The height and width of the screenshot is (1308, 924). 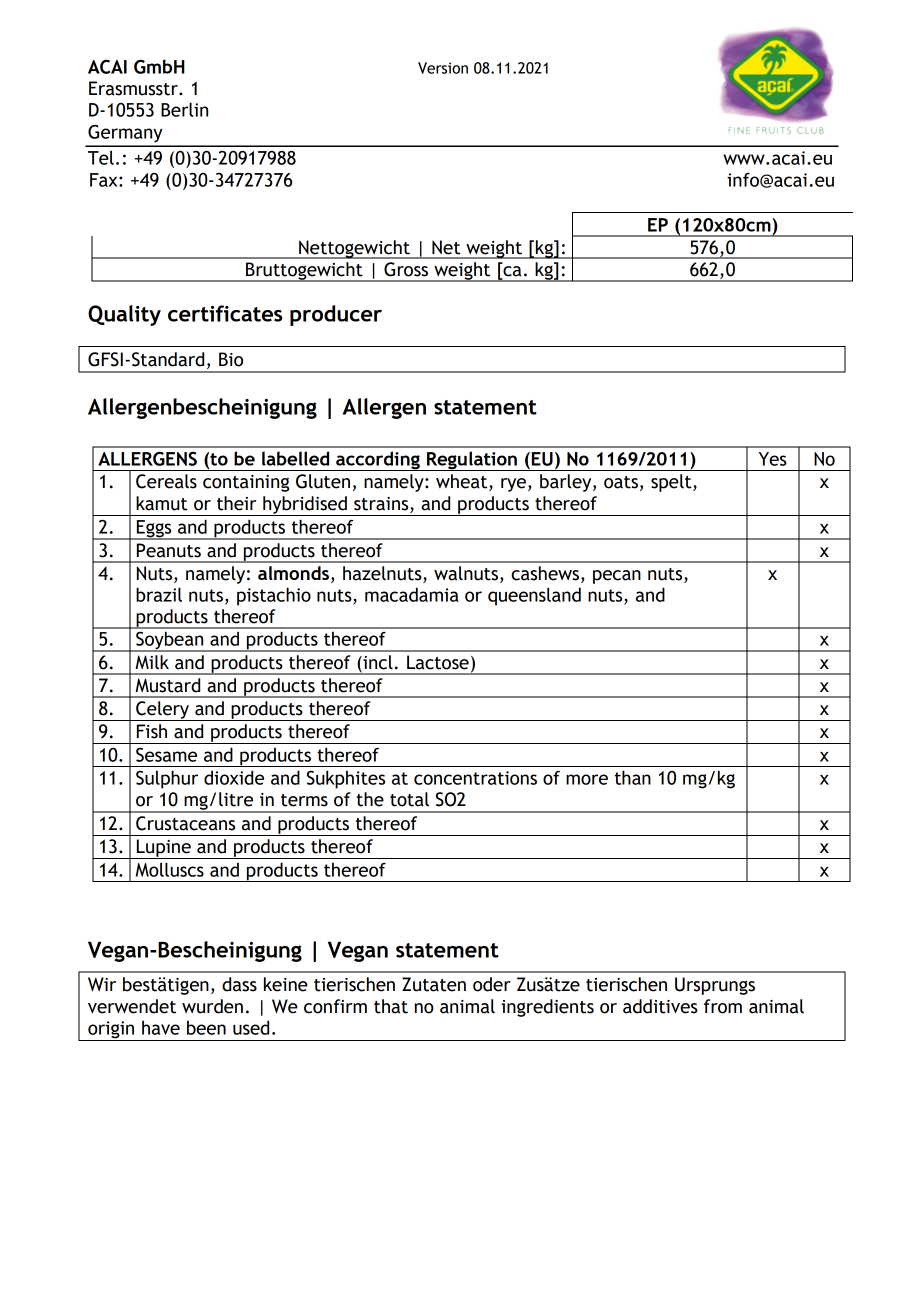 What do you see at coordinates (391, 1006) in the screenshot?
I see `that` at bounding box center [391, 1006].
